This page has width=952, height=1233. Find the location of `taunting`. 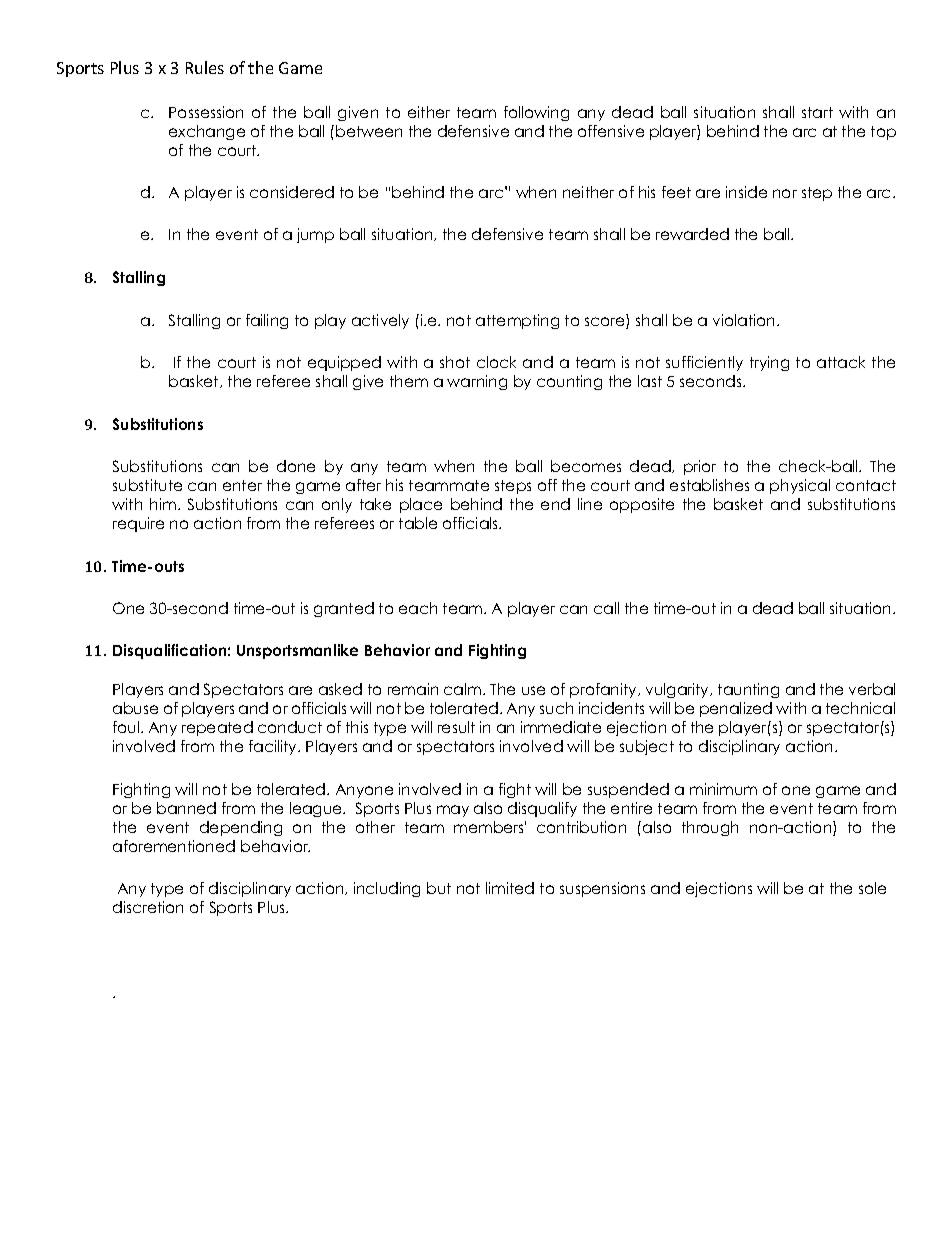

taunting is located at coordinates (748, 690).
